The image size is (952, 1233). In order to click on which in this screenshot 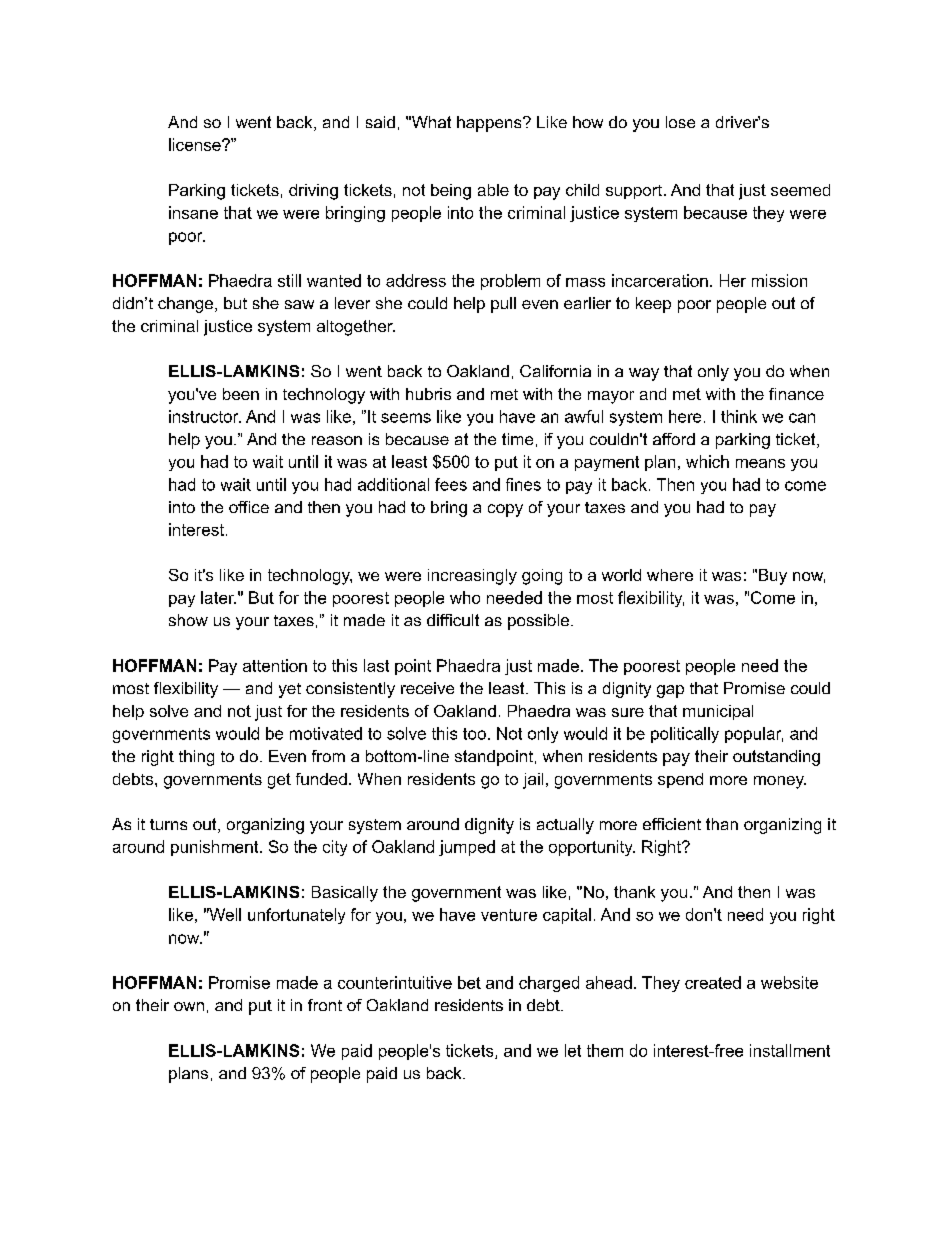, I will do `click(707, 461)`.
